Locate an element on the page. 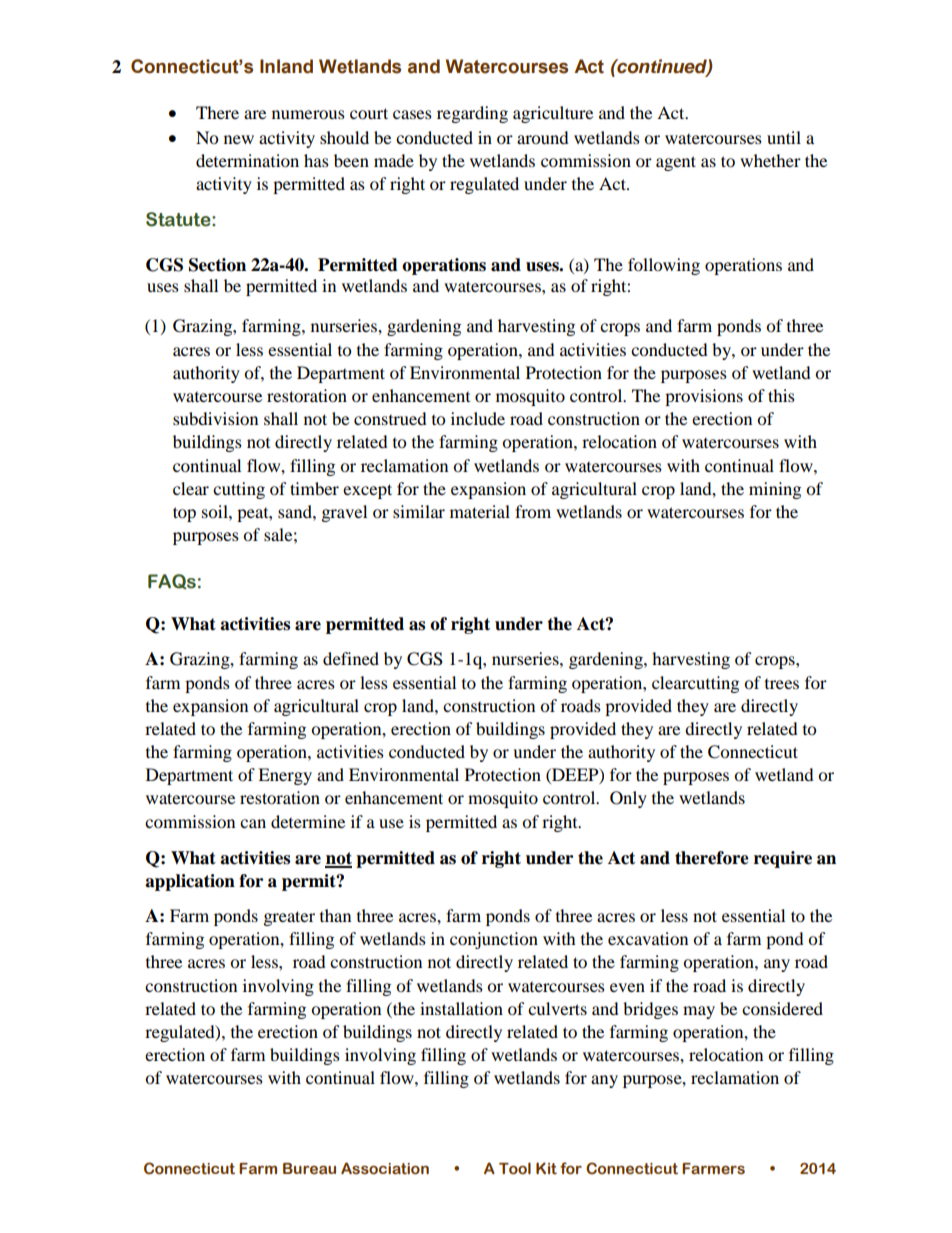 The width and height of the image is (952, 1233). new is located at coordinates (239, 139).
